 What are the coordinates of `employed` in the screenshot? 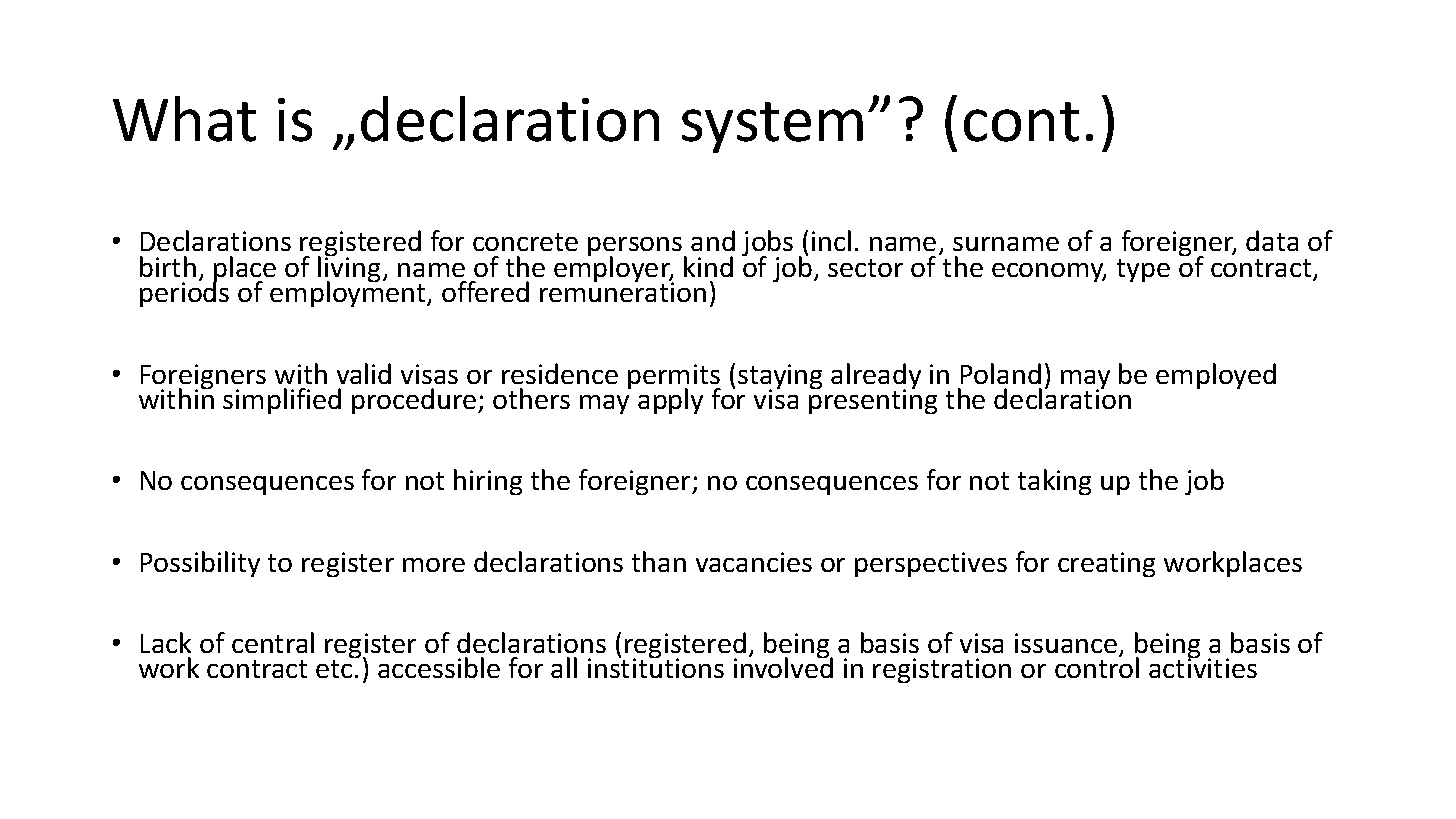 It's located at (1216, 376).
